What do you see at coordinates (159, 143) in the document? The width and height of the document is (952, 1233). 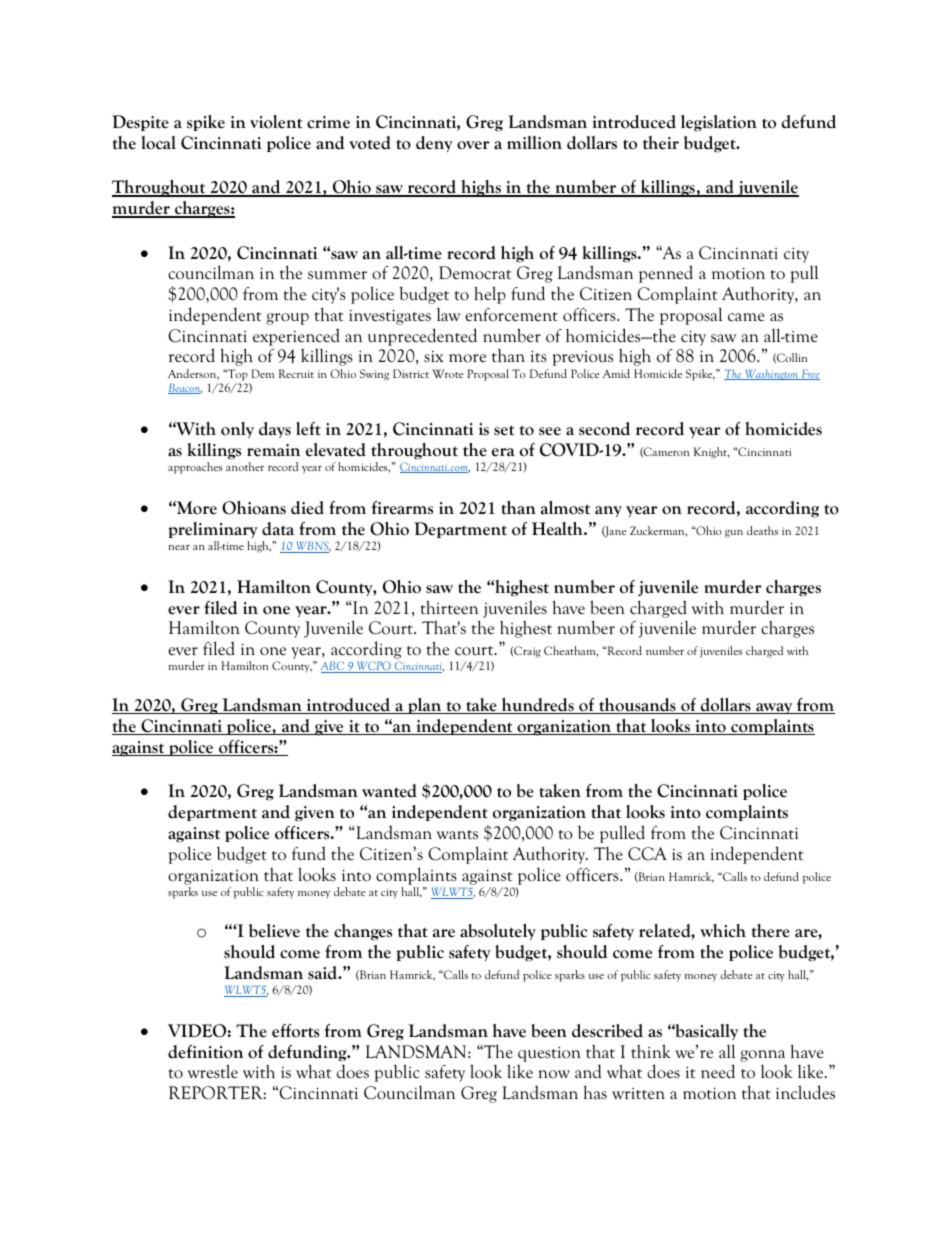 I see `local` at bounding box center [159, 143].
